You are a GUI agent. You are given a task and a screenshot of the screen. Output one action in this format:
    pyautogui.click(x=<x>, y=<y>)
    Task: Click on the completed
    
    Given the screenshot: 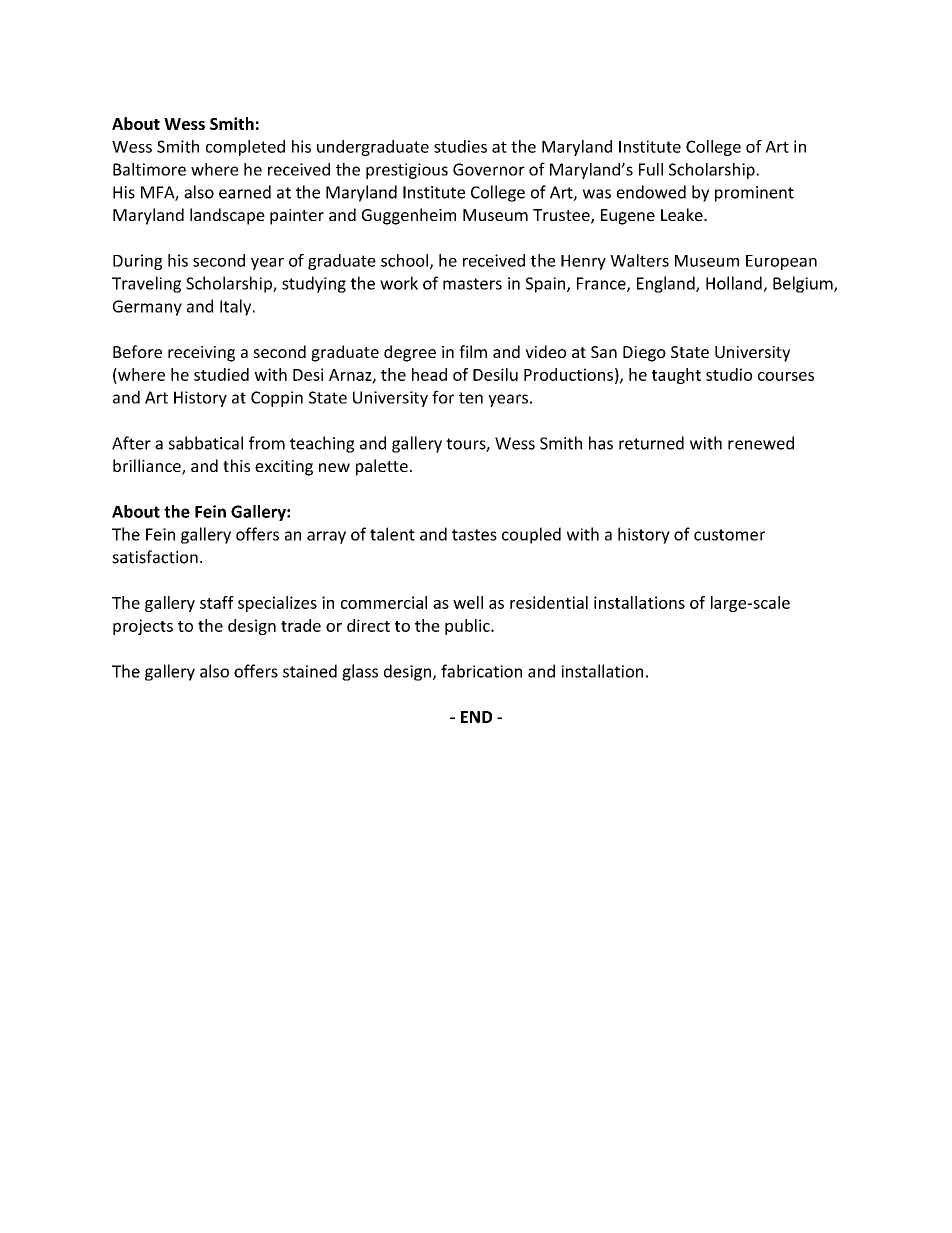 What is the action you would take?
    pyautogui.click(x=245, y=148)
